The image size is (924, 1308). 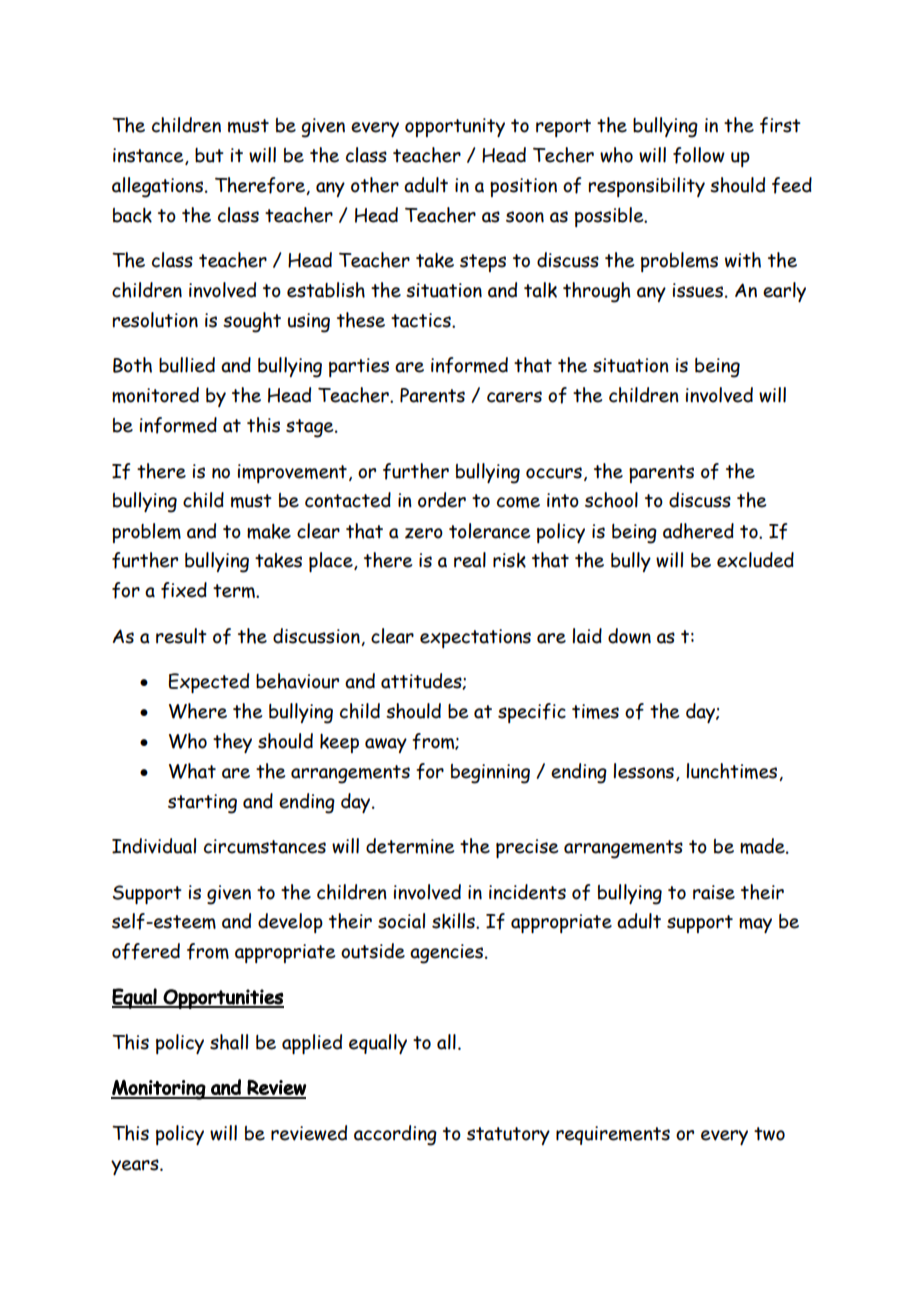 I want to click on opportunity, so click(x=455, y=127).
